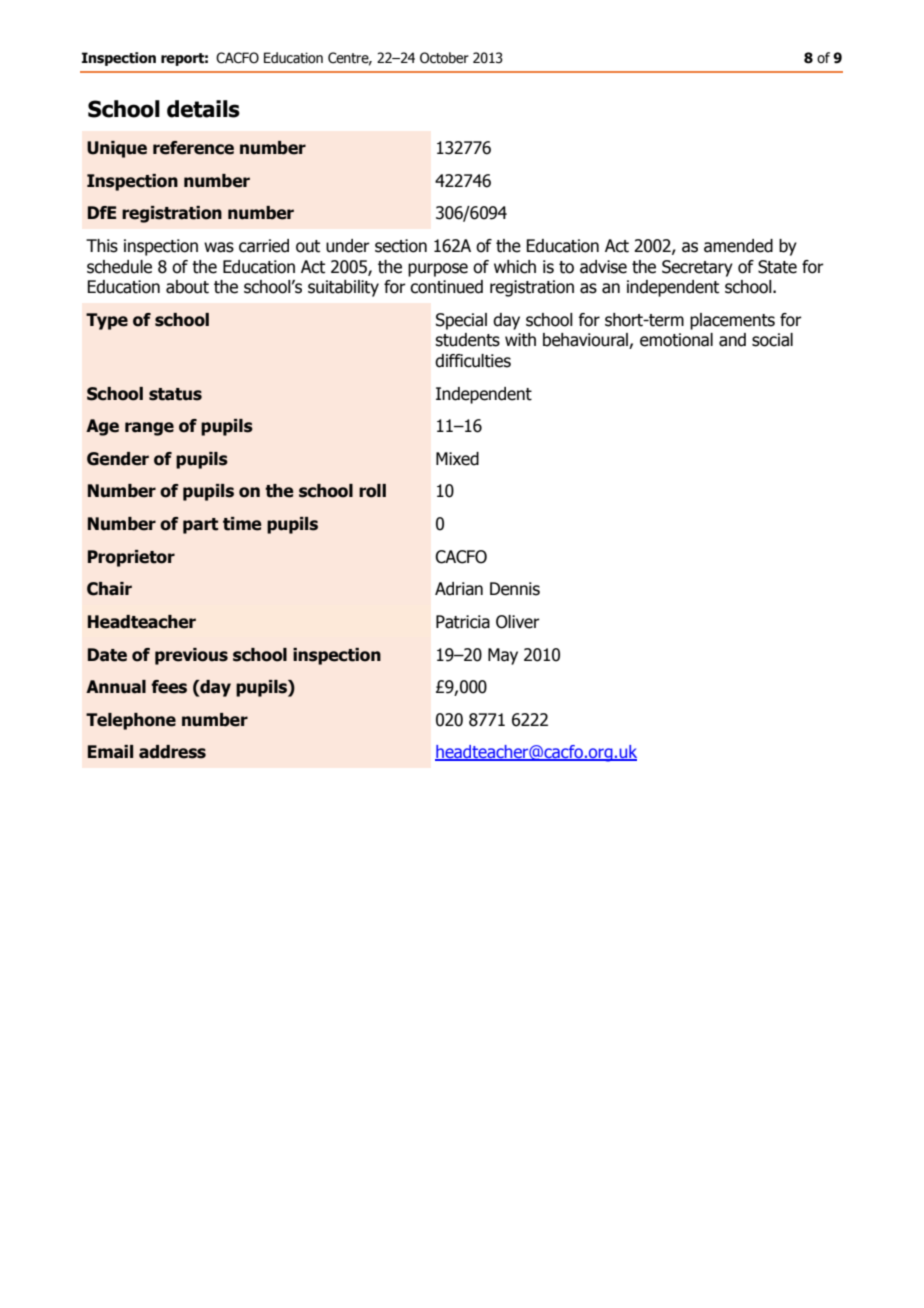 This document has height=1308, width=924. What do you see at coordinates (503, 656) in the document?
I see `May` at bounding box center [503, 656].
